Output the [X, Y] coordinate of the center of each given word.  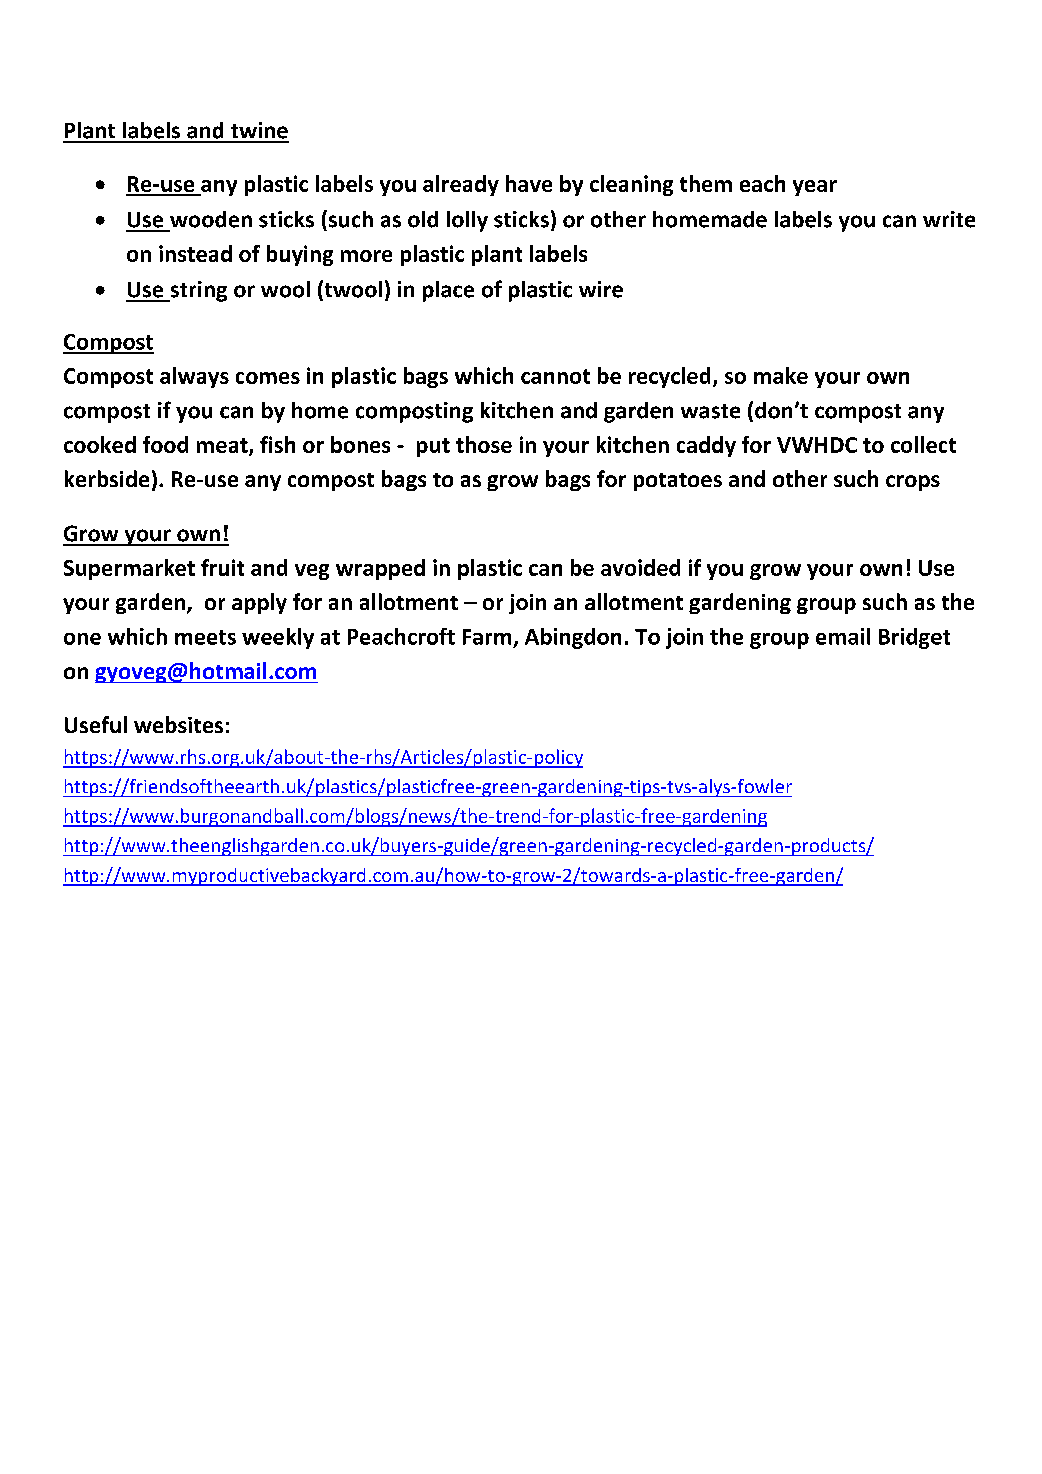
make [781, 375]
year [815, 188]
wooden [211, 219]
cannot [555, 376]
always [194, 377]
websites [178, 724]
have [529, 183]
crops [913, 483]
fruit [222, 567]
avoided [640, 567]
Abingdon [573, 638]
